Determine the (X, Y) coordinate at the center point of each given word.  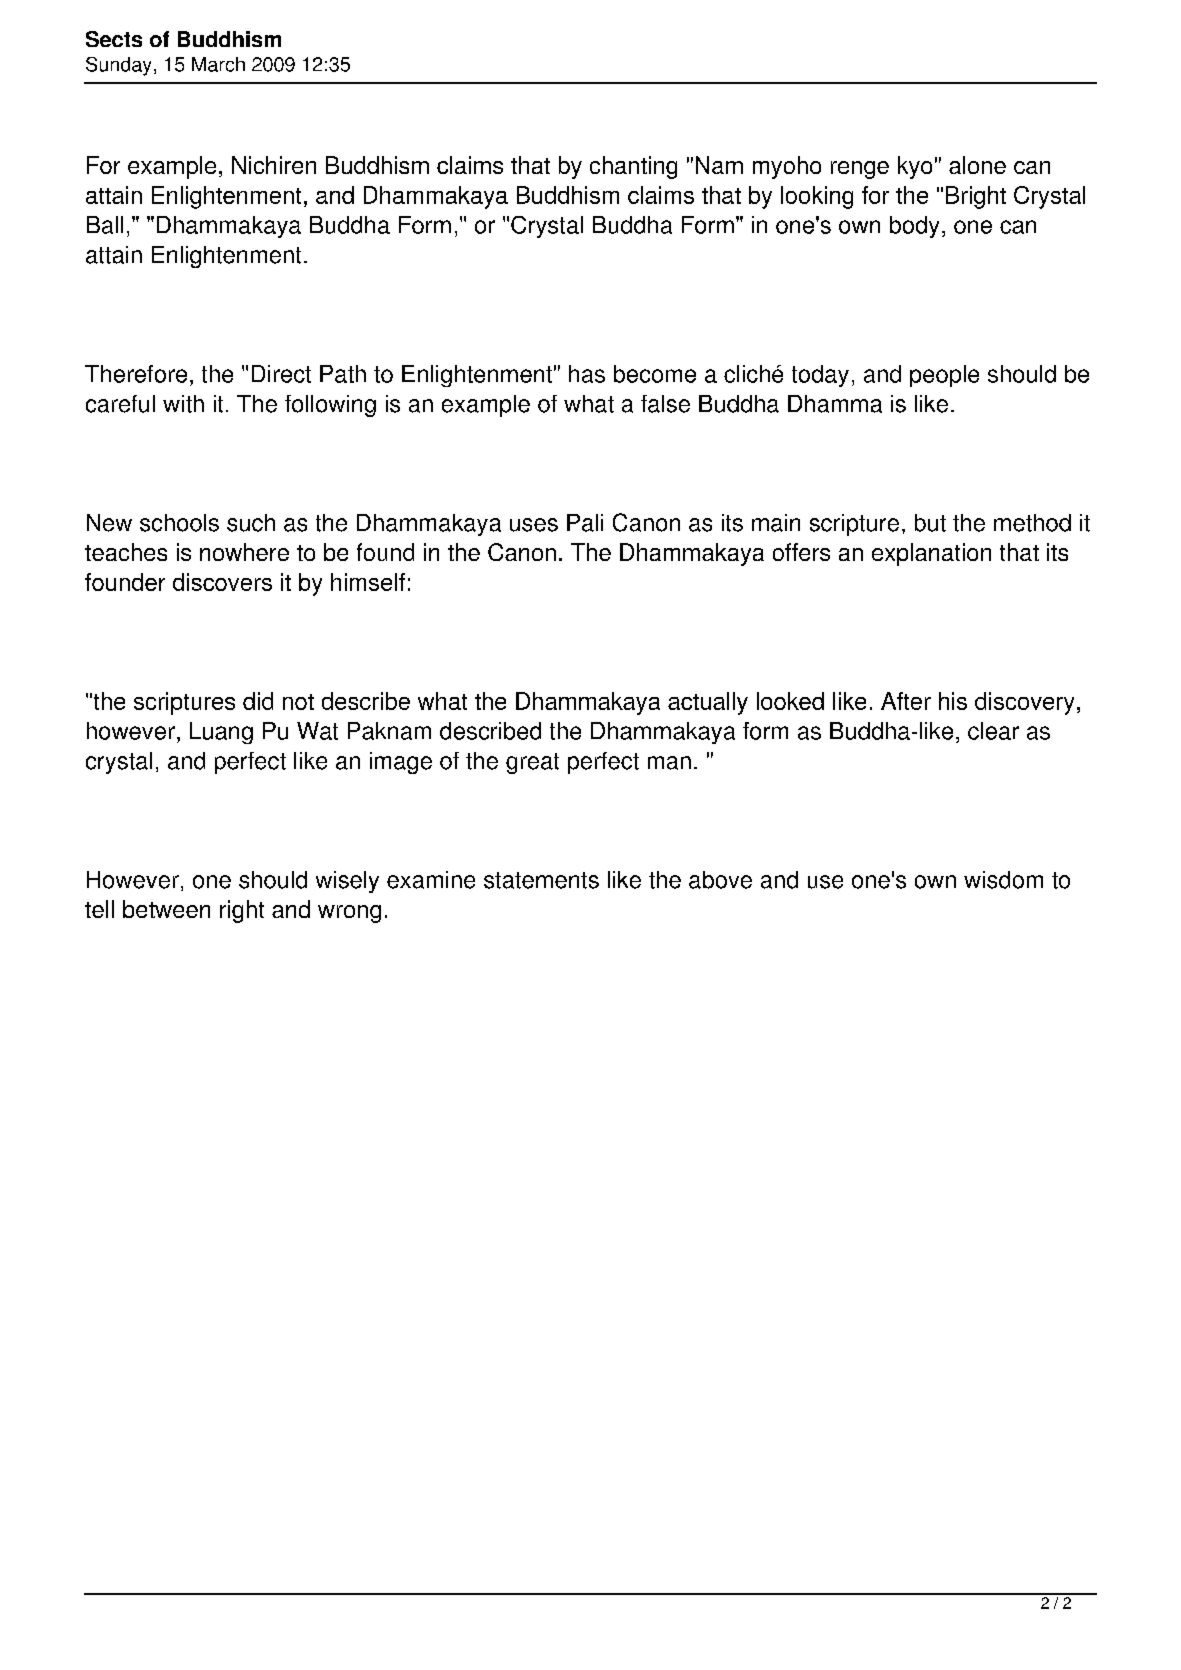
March (218, 64)
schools (179, 523)
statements (541, 880)
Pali (585, 523)
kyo (915, 167)
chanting (633, 167)
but (930, 523)
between (166, 909)
